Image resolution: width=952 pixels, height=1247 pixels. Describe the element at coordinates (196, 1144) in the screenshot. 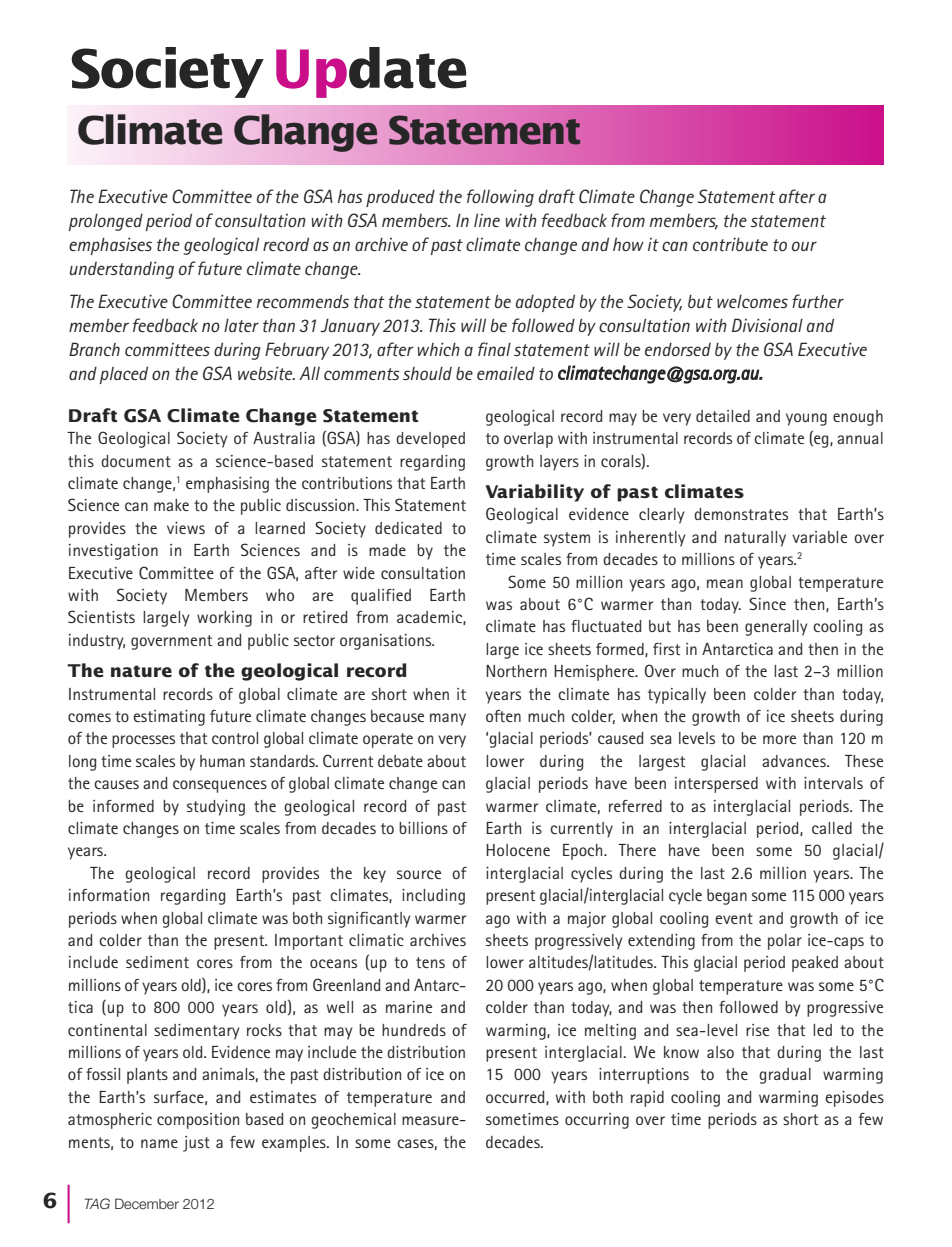

I see `just` at that location.
